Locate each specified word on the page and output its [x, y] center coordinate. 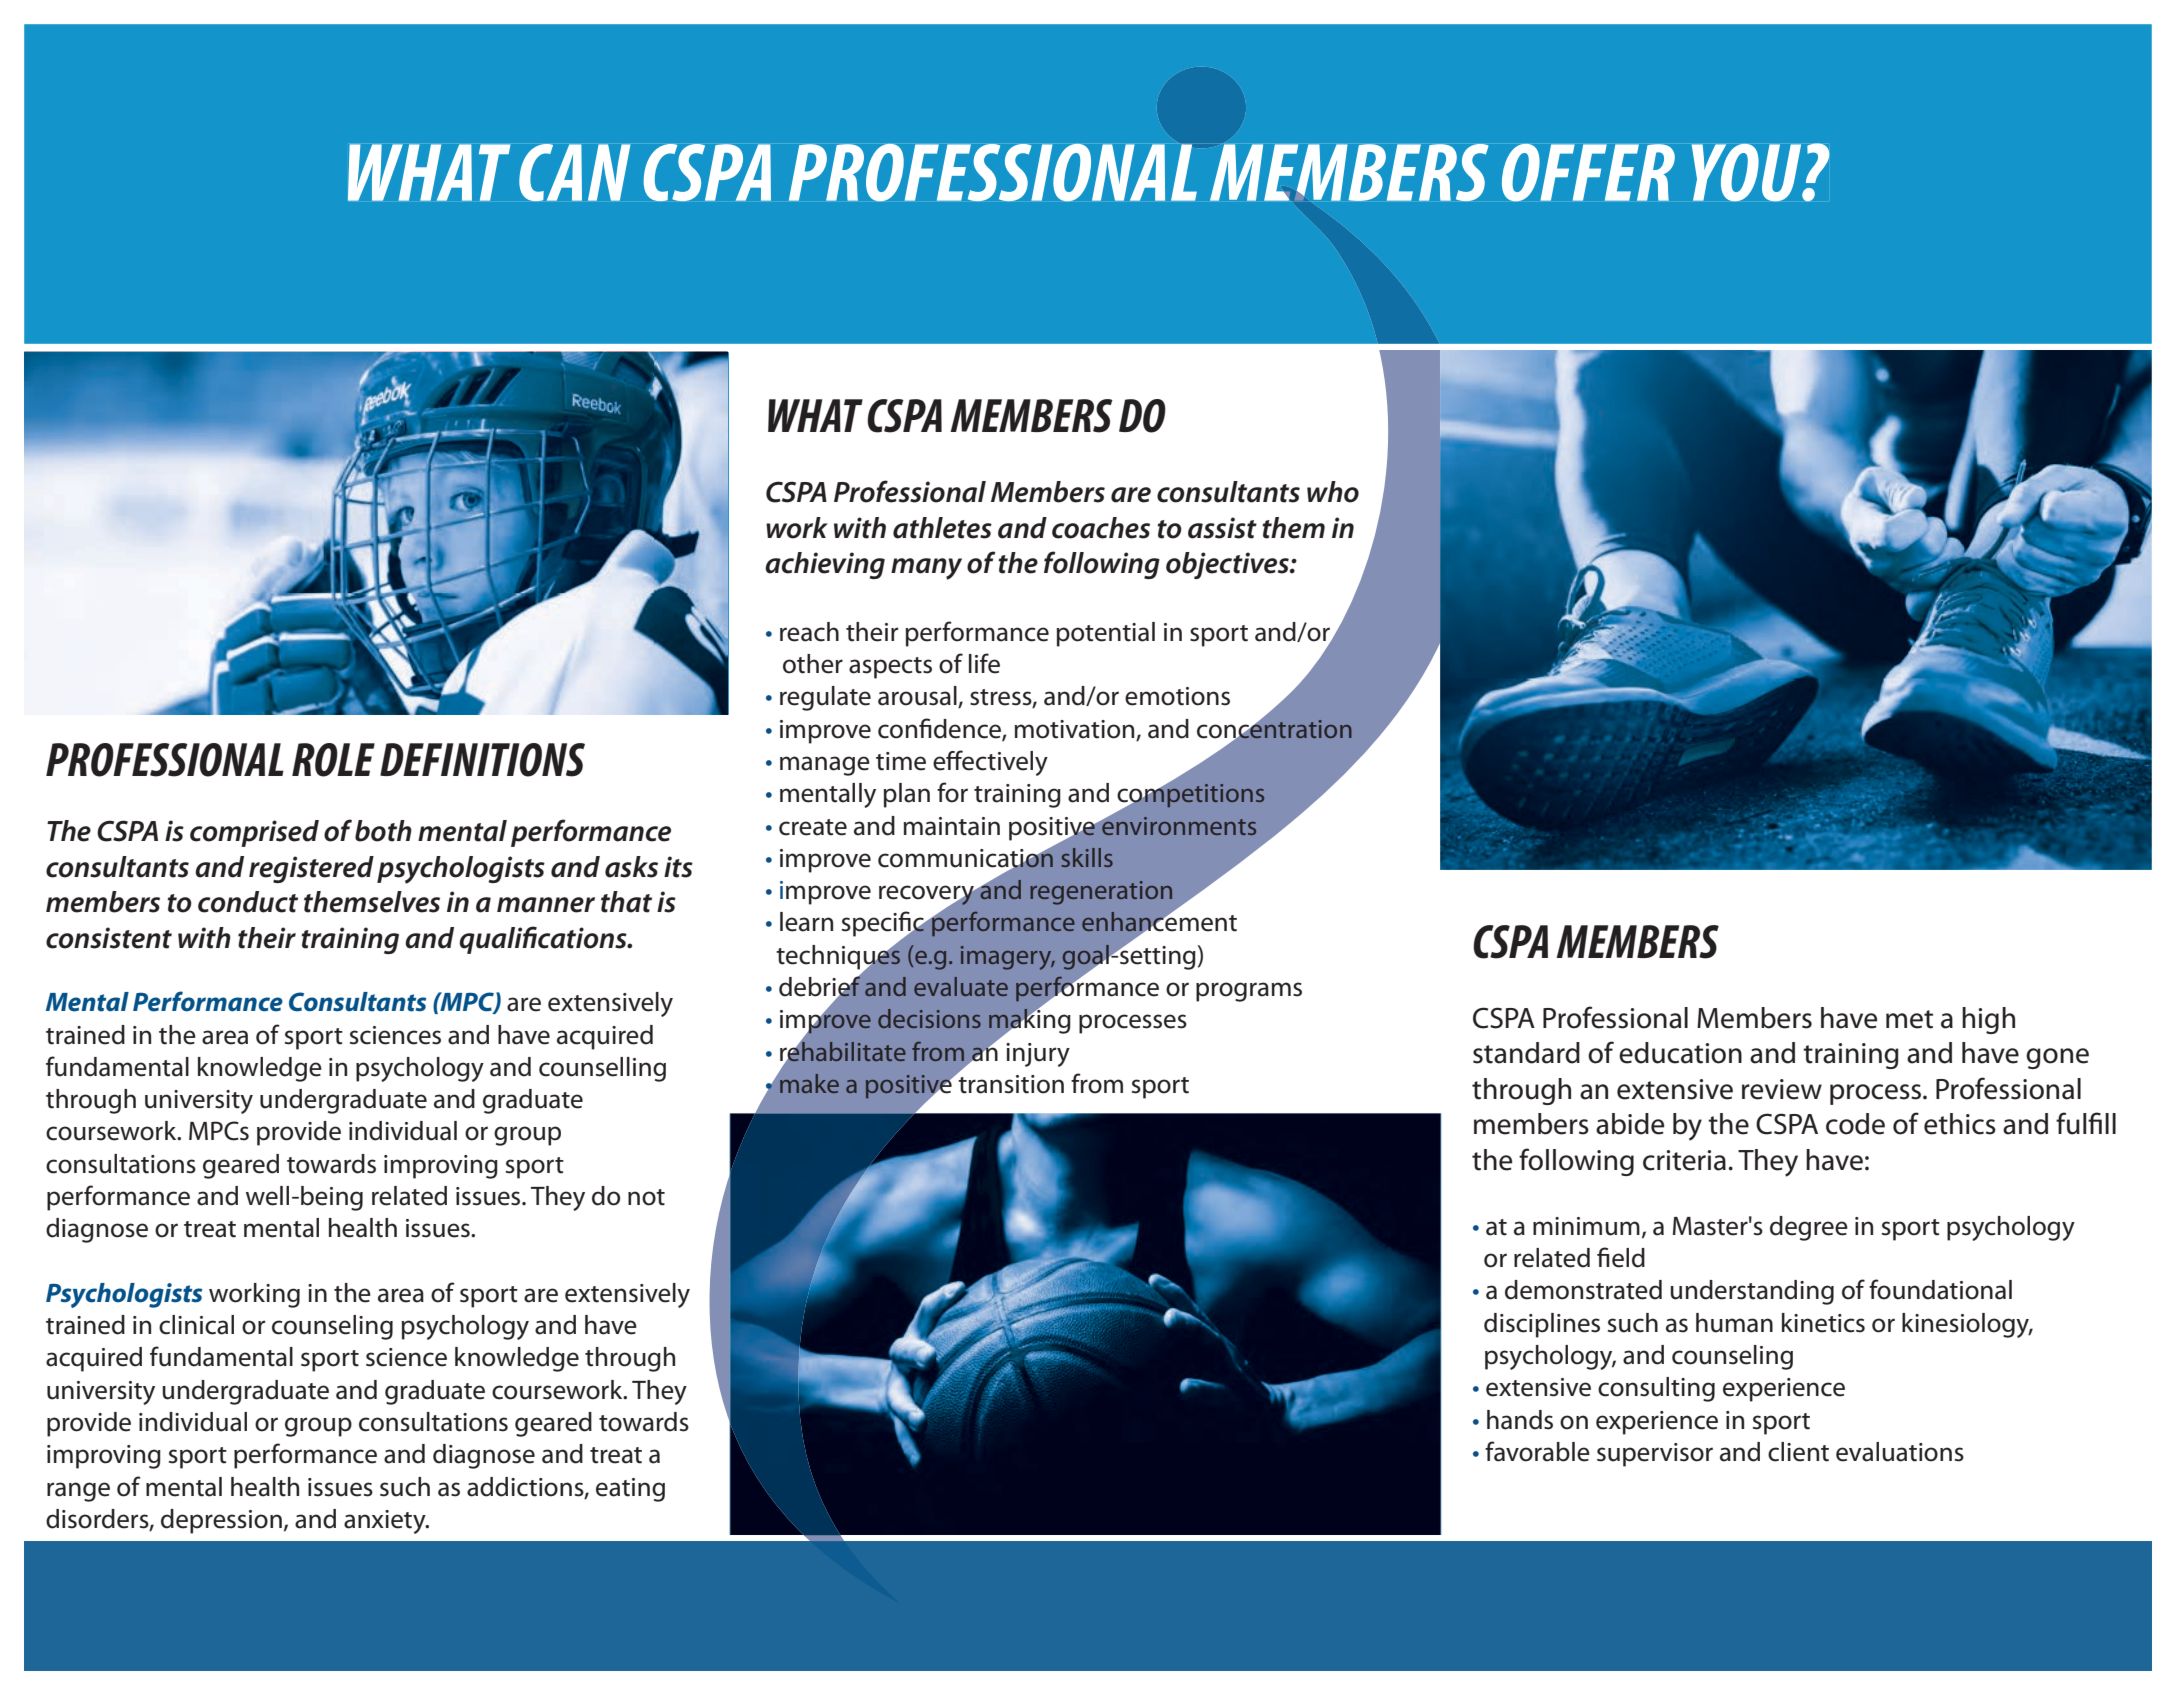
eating [630, 1490]
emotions [1177, 696]
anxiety [386, 1522]
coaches [1101, 528]
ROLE [333, 760]
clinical [196, 1325]
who [1333, 492]
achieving [825, 565]
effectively [990, 763]
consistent [109, 938]
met [1909, 1019]
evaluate [961, 986]
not [646, 1197]
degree [1809, 1228]
